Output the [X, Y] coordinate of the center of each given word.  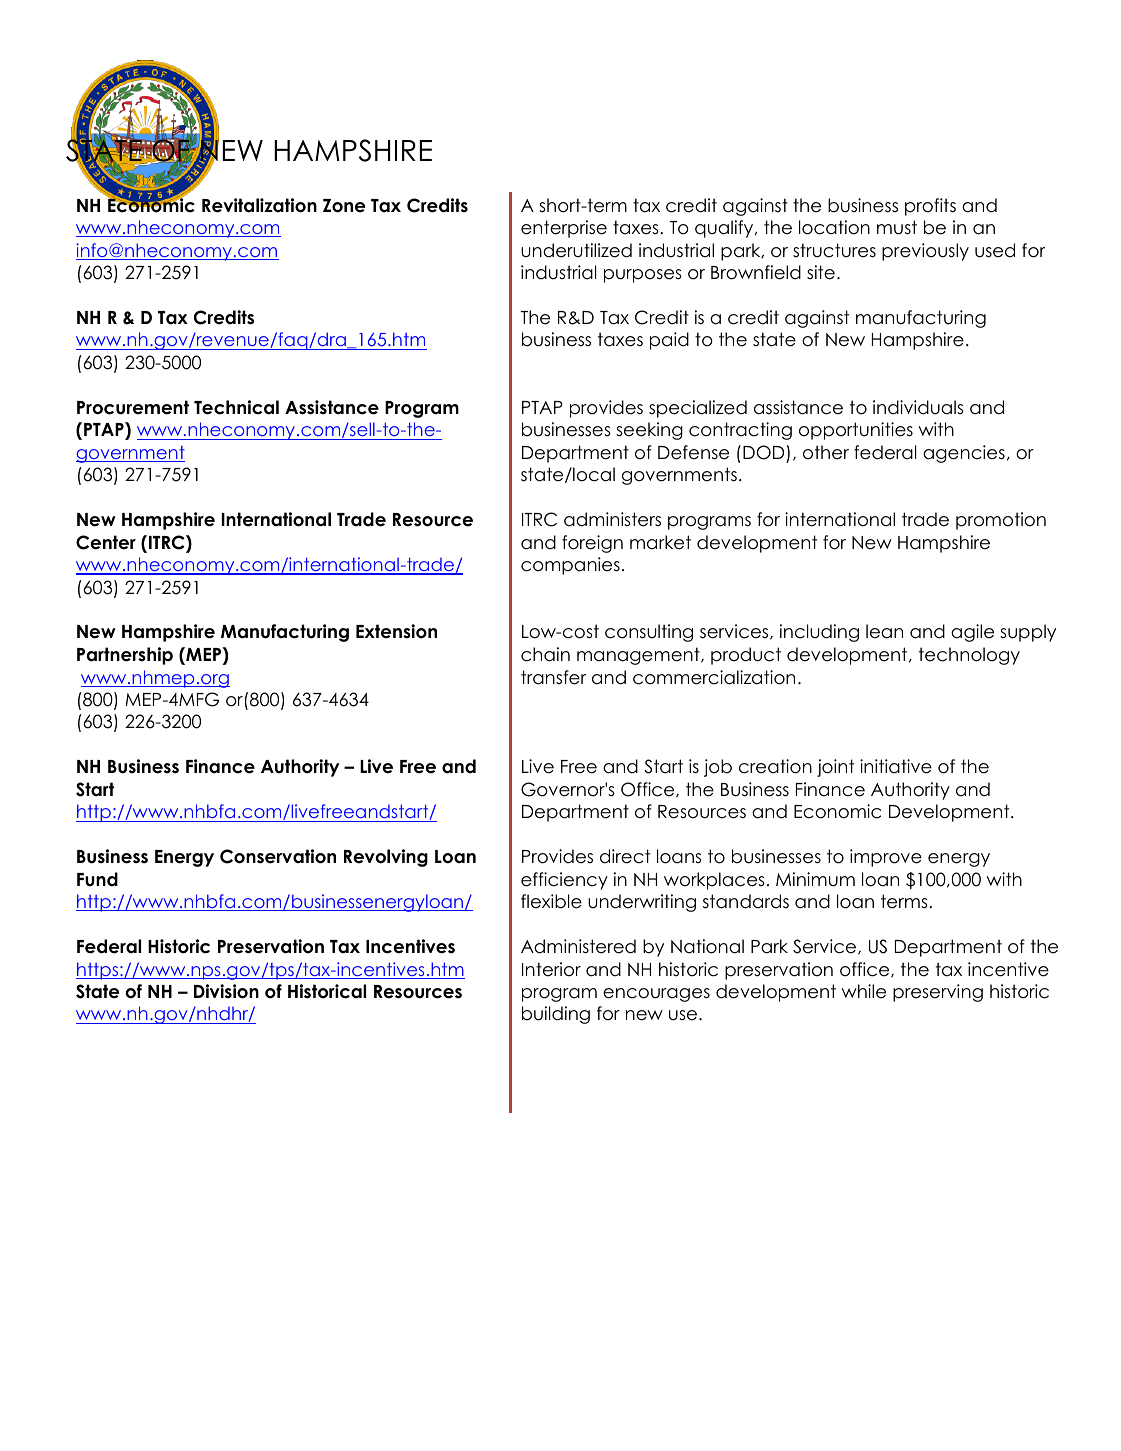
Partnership [125, 656]
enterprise [564, 229]
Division [226, 991]
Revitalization [259, 205]
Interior [551, 969]
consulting [649, 633]
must [897, 227]
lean [884, 631]
